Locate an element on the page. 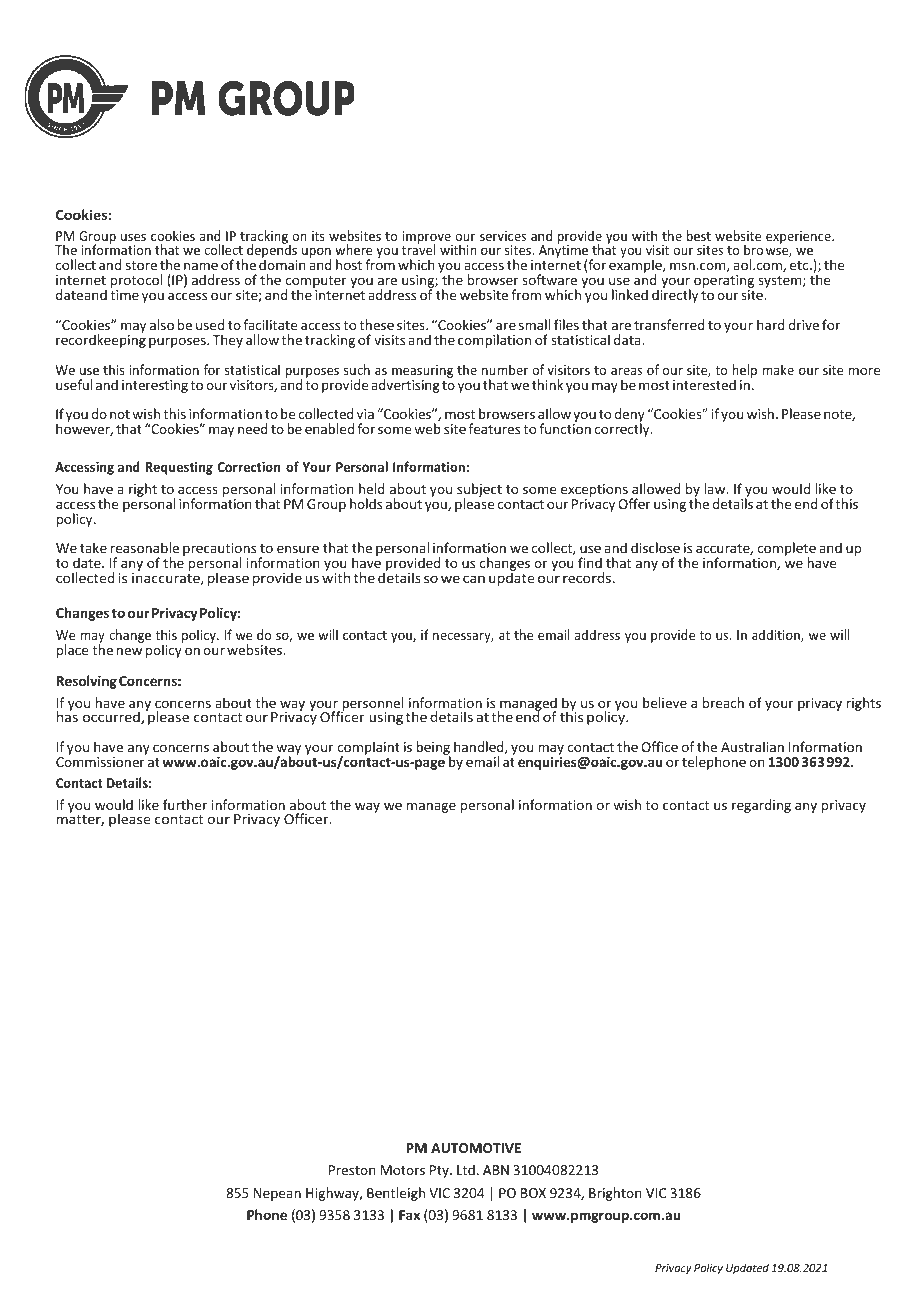 The height and width of the page is (1307, 924). Commissioner is located at coordinates (100, 762).
